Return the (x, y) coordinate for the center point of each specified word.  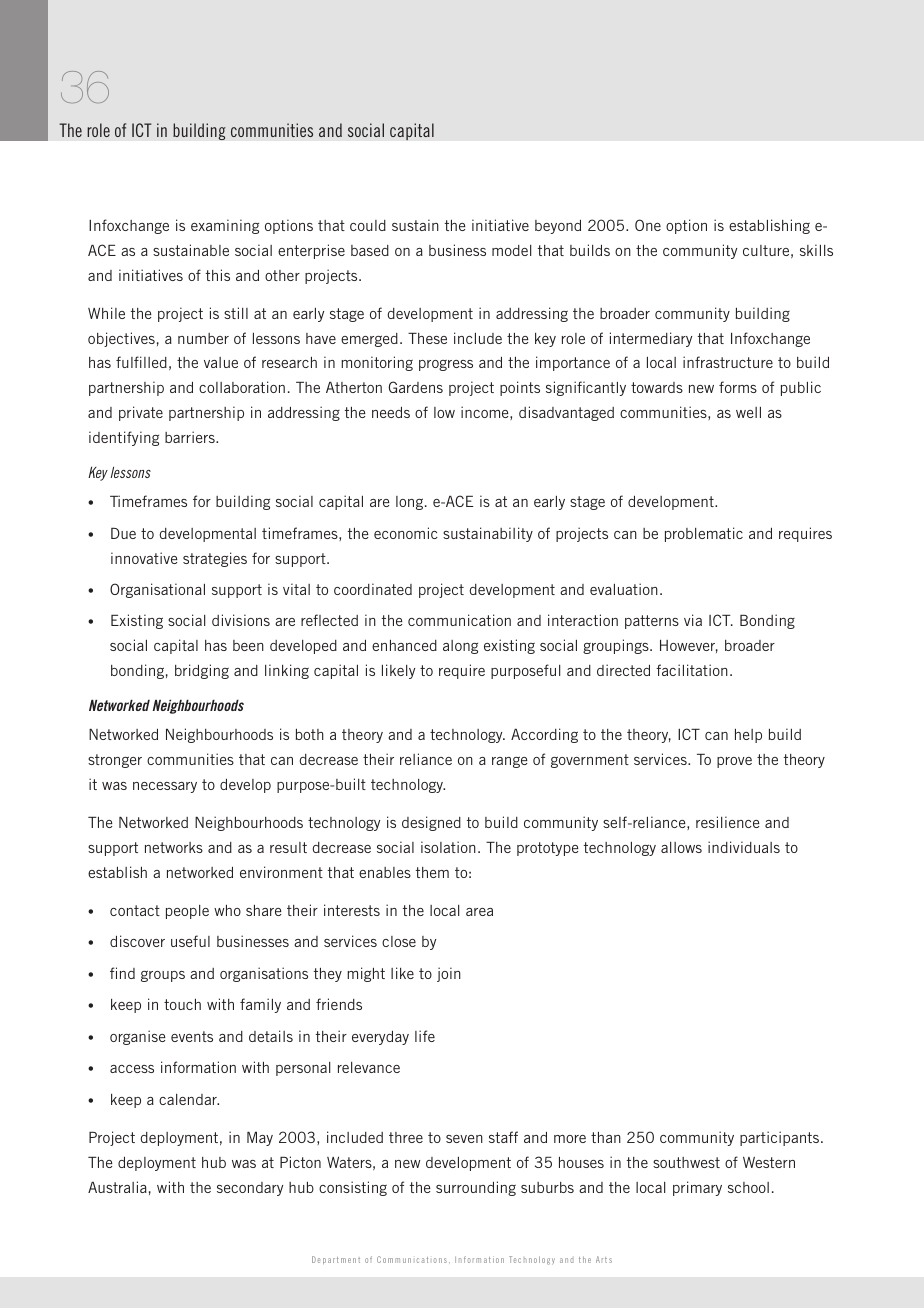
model (511, 250)
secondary (250, 1189)
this (218, 275)
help (748, 736)
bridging (202, 671)
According (544, 735)
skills (816, 250)
